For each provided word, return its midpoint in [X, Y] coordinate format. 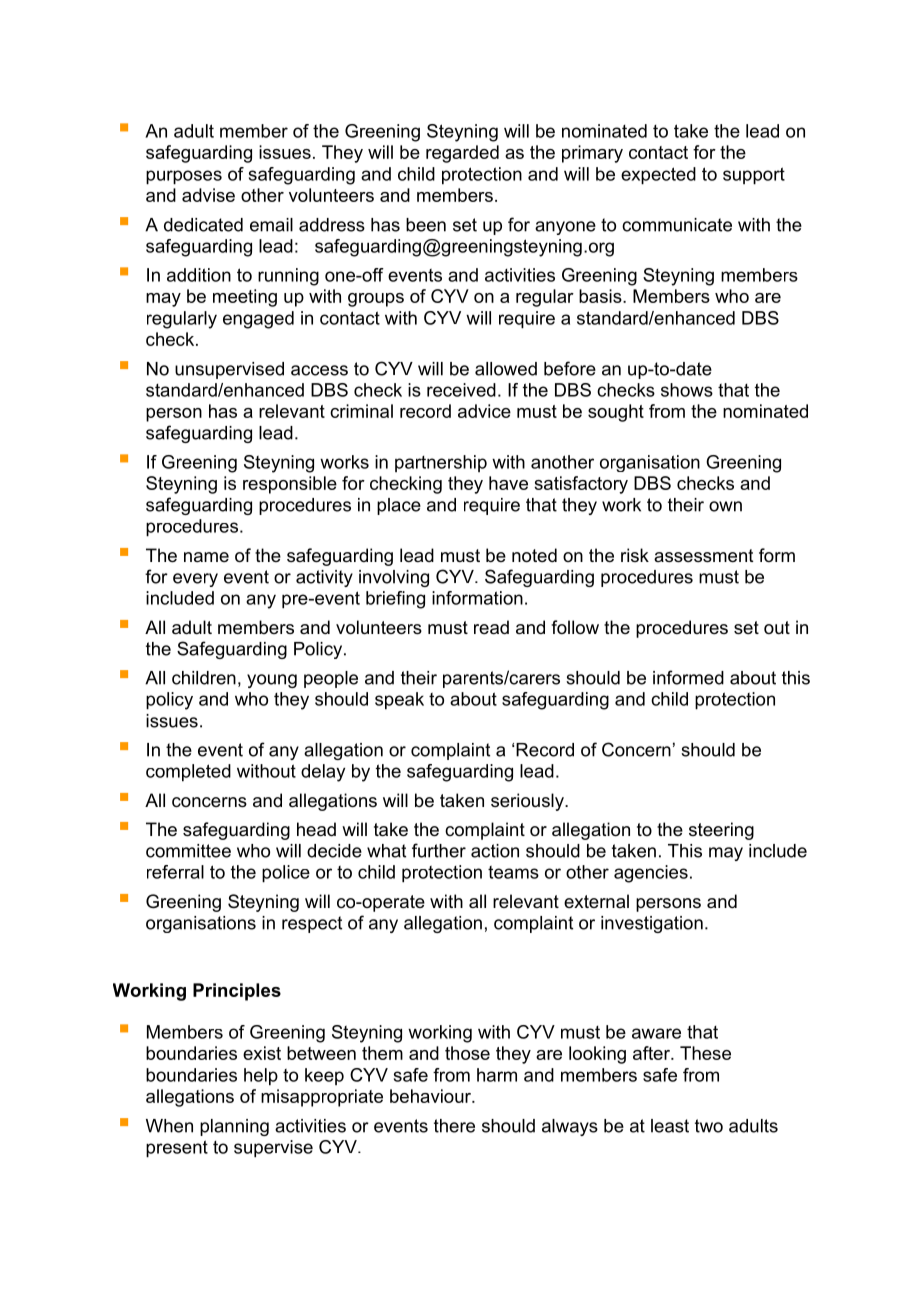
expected [658, 176]
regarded [462, 154]
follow [575, 627]
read [491, 627]
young [272, 681]
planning [234, 1127]
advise [208, 195]
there [454, 1126]
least [670, 1126]
